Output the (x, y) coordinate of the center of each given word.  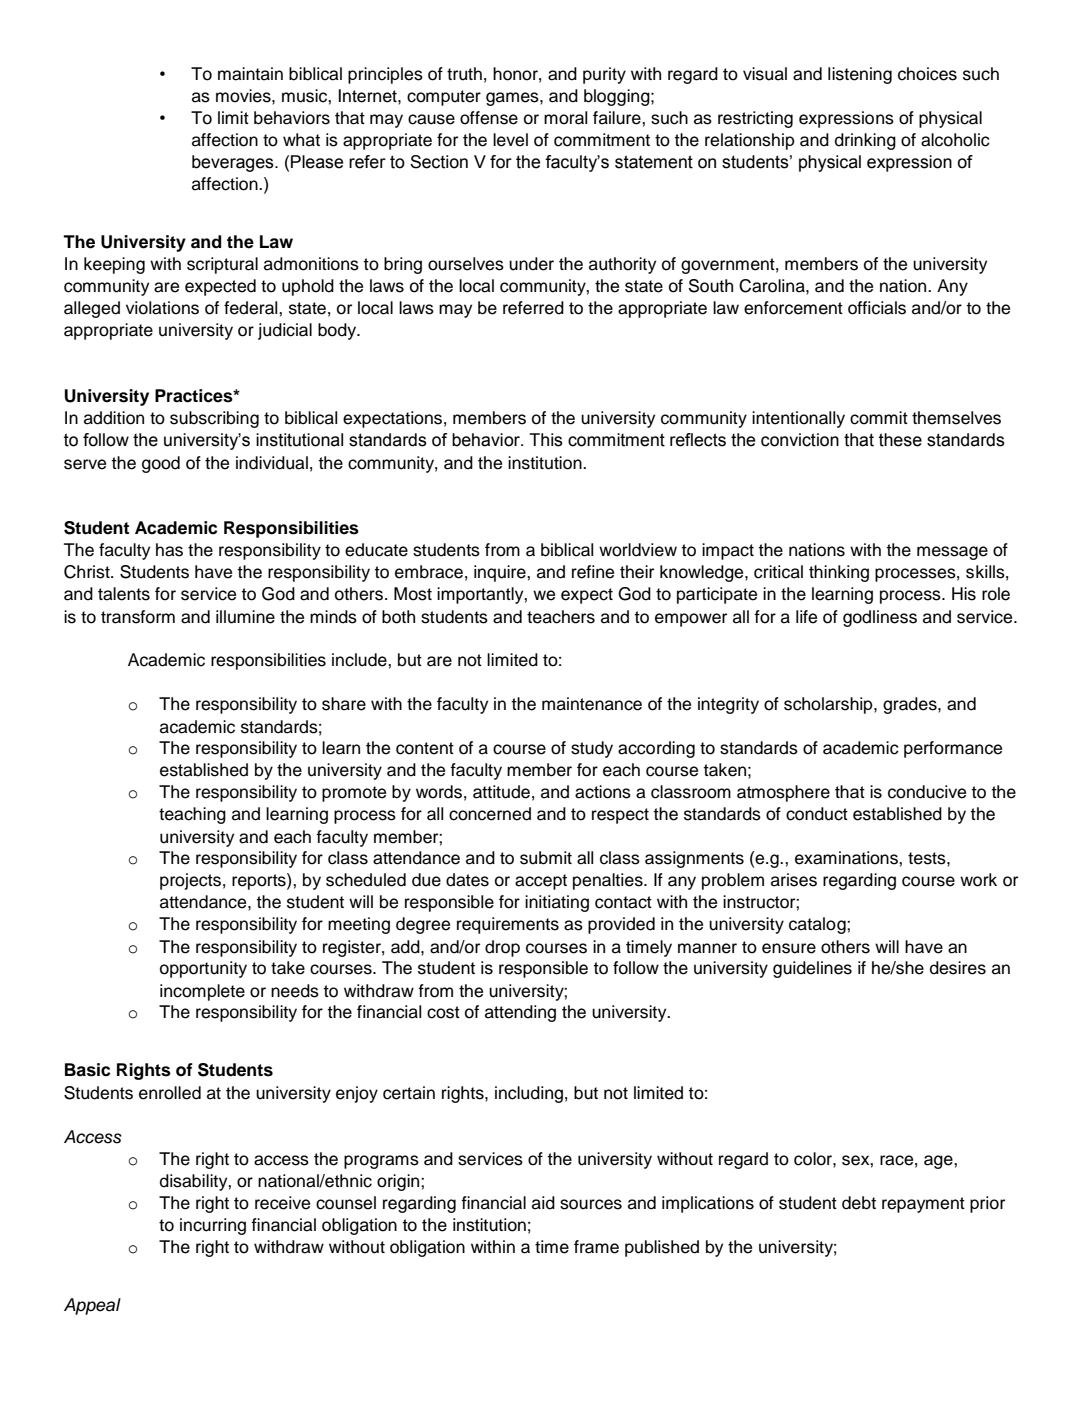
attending (520, 1013)
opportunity (203, 969)
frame (596, 1247)
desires (958, 968)
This (546, 440)
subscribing (214, 419)
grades (911, 705)
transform (138, 617)
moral (565, 118)
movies (244, 96)
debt (859, 1203)
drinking (865, 141)
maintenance (592, 704)
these (900, 440)
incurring (213, 1226)
